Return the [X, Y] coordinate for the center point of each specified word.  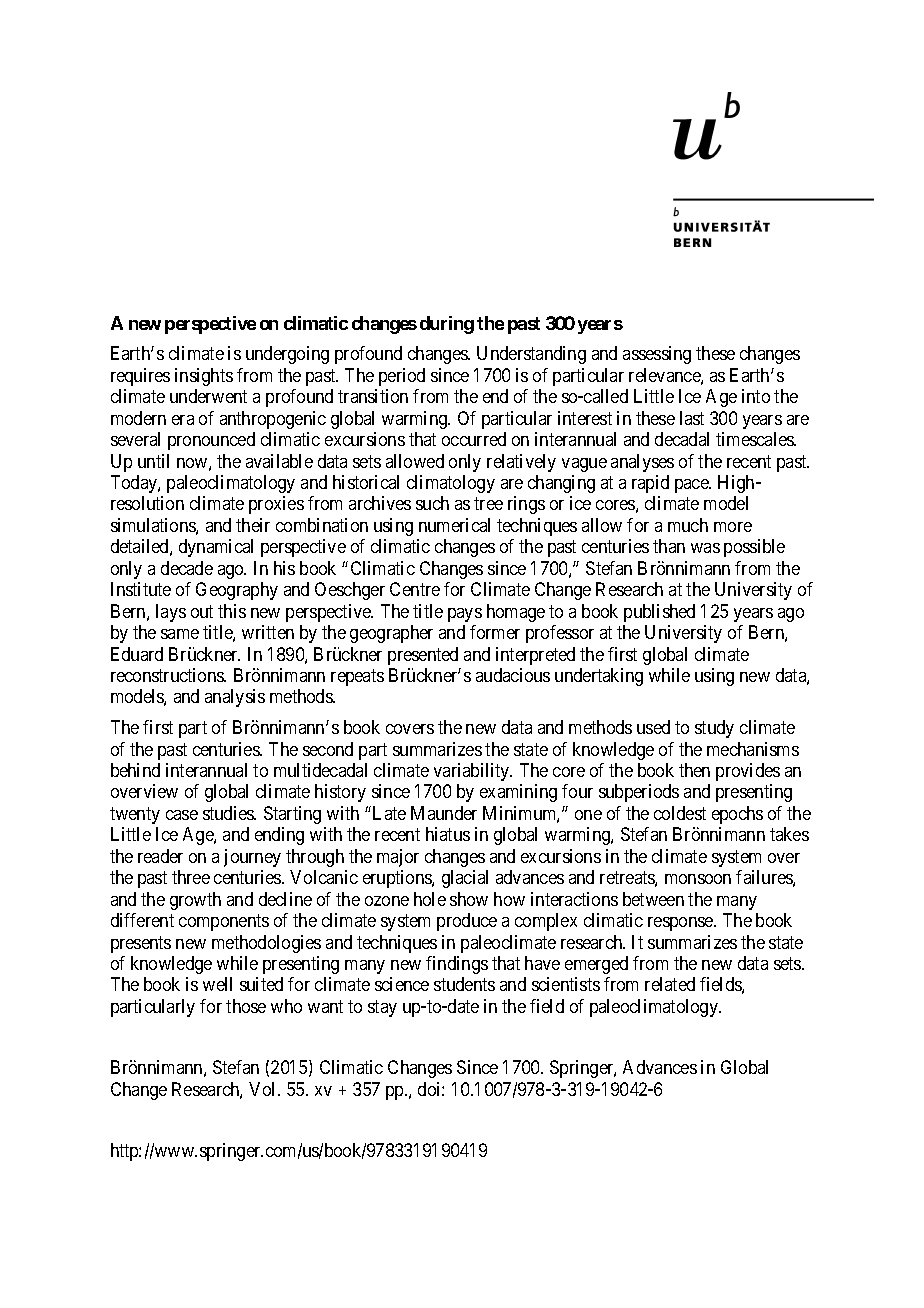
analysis [235, 698]
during [447, 325]
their [253, 525]
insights [204, 377]
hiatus [448, 834]
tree [488, 504]
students [464, 984]
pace [693, 486]
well [217, 984]
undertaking [599, 677]
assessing [657, 355]
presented [423, 656]
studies [229, 813]
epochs [737, 815]
